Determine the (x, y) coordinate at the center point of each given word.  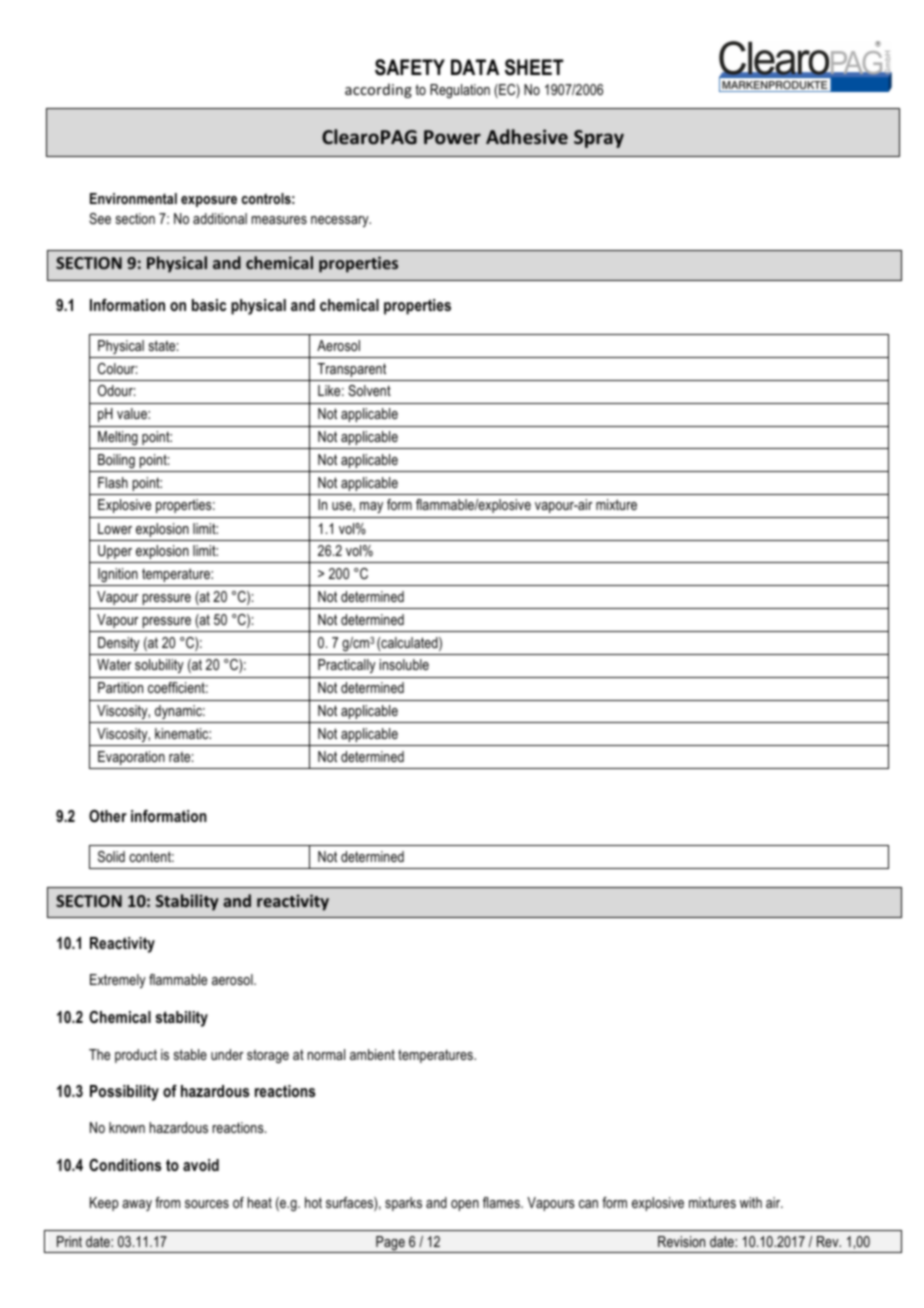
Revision (681, 1241)
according (378, 90)
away (137, 1205)
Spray (599, 139)
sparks (403, 1204)
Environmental (133, 198)
